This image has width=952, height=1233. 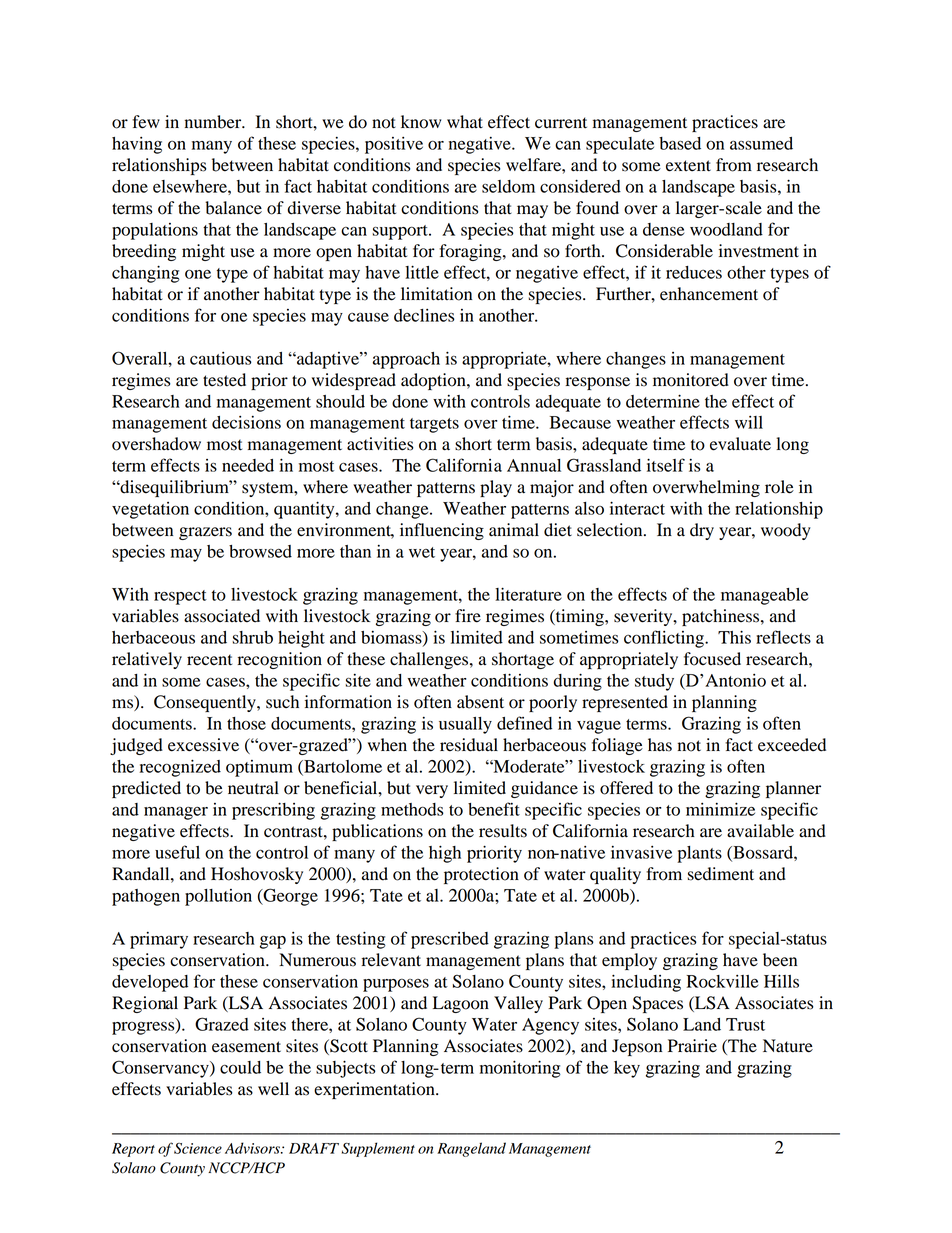 I want to click on number, so click(x=214, y=122).
